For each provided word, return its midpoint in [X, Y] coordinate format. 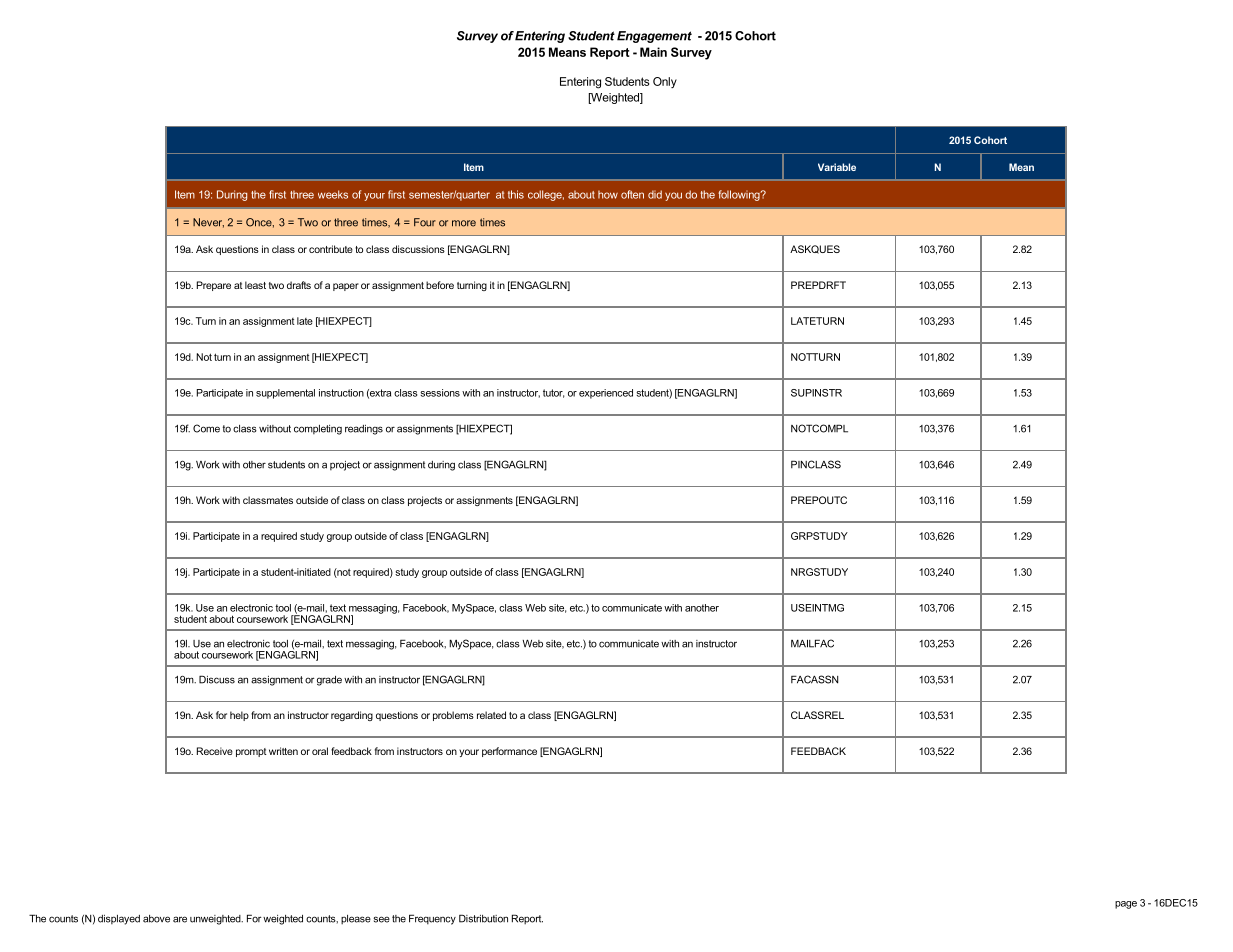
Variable [837, 167]
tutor [554, 393]
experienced [606, 394]
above [156, 919]
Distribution [483, 918]
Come [206, 428]
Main [653, 52]
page [1126, 905]
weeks [333, 194]
